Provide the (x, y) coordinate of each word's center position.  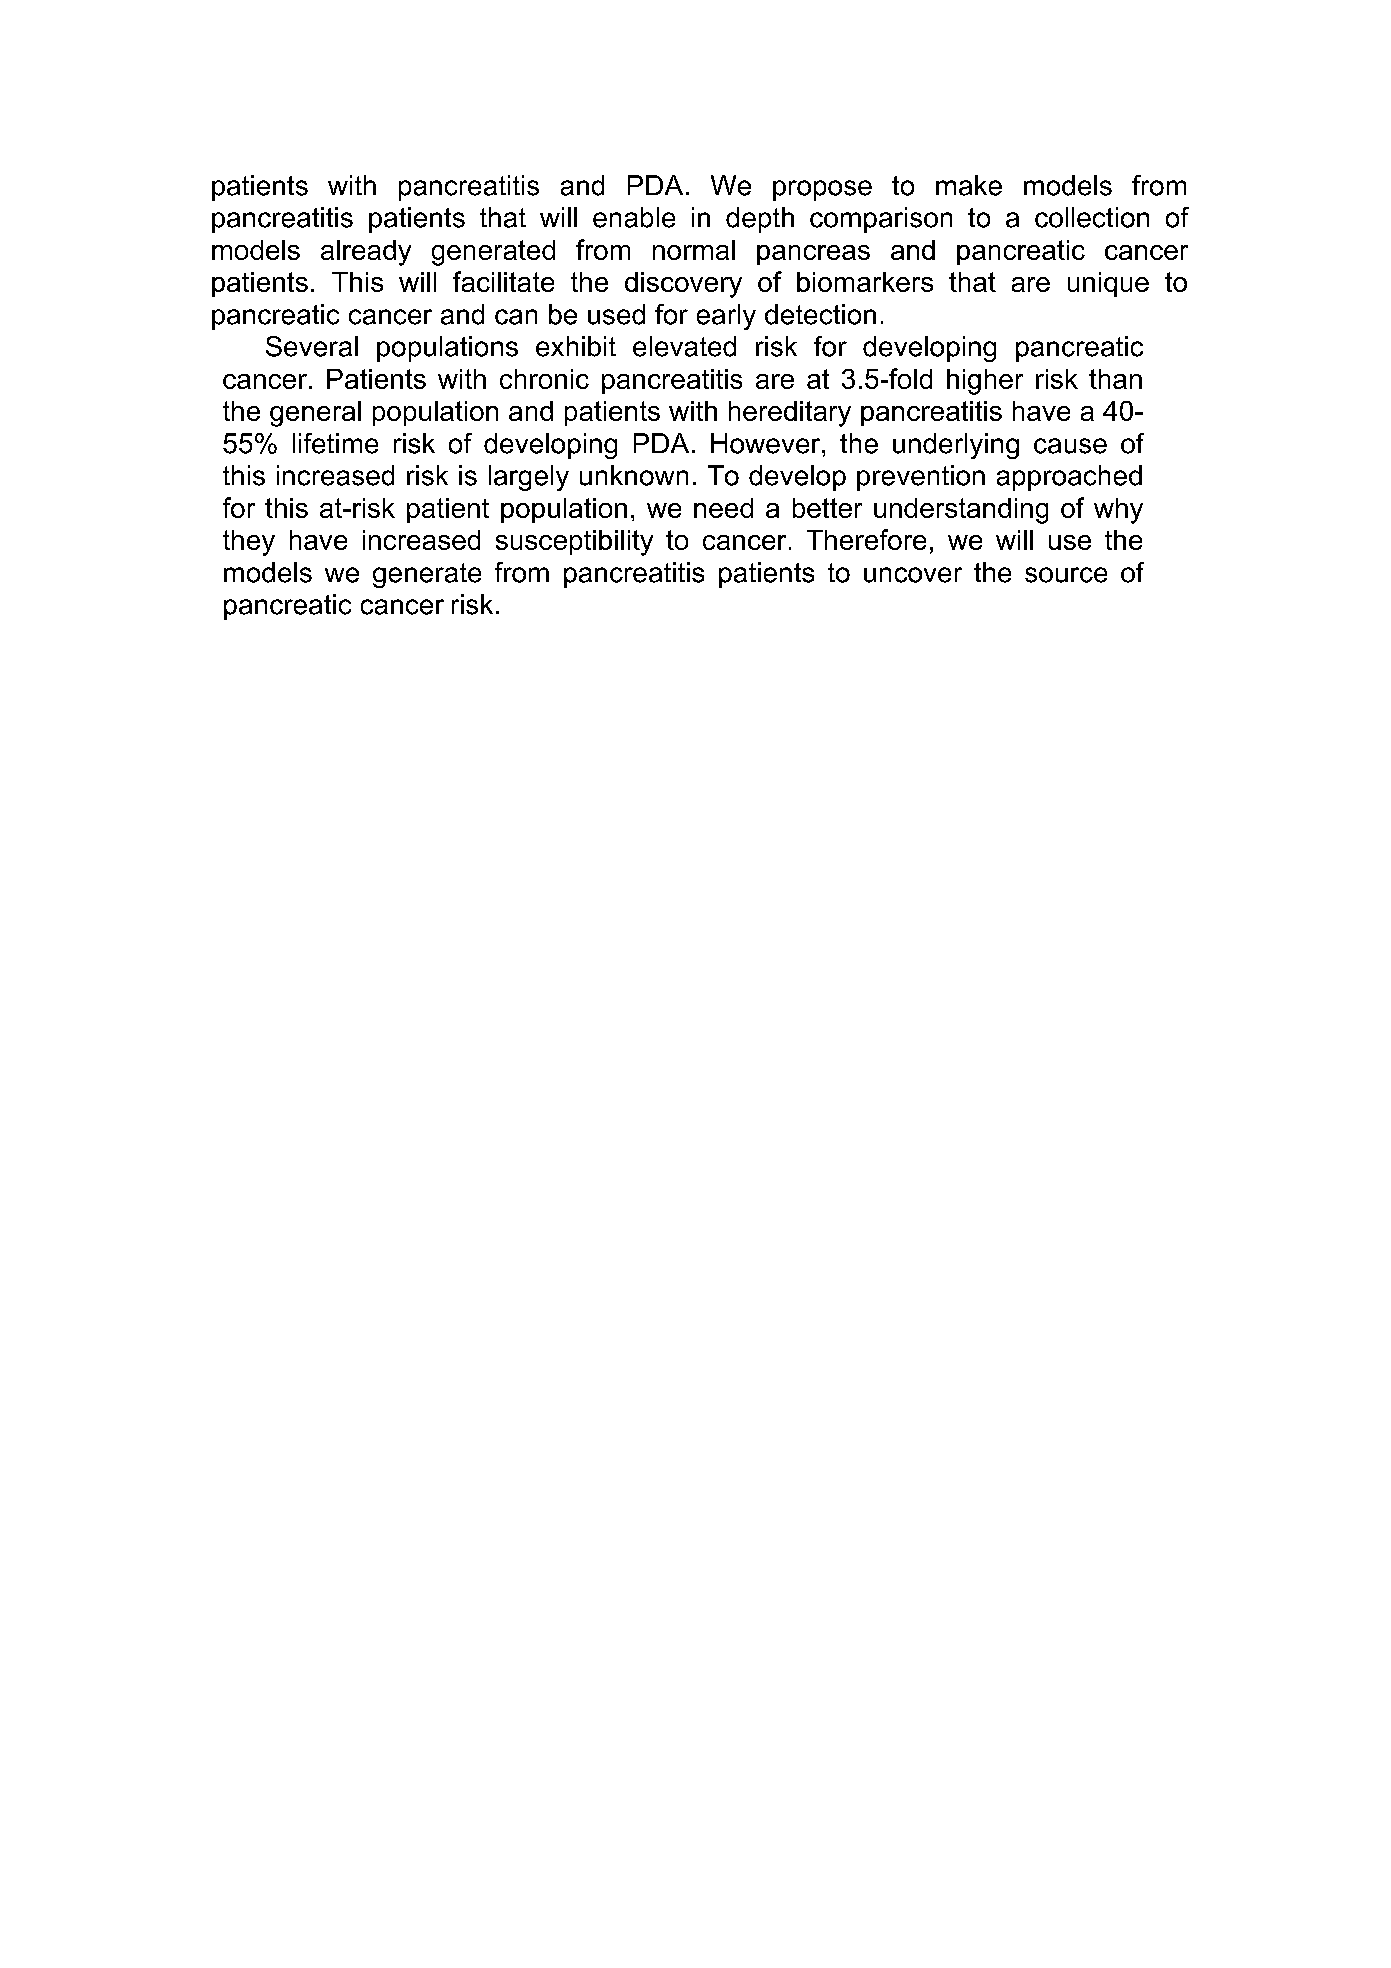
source (1066, 575)
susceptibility (574, 543)
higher (985, 382)
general (315, 414)
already (366, 253)
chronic (544, 379)
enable (634, 217)
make (969, 185)
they (249, 543)
